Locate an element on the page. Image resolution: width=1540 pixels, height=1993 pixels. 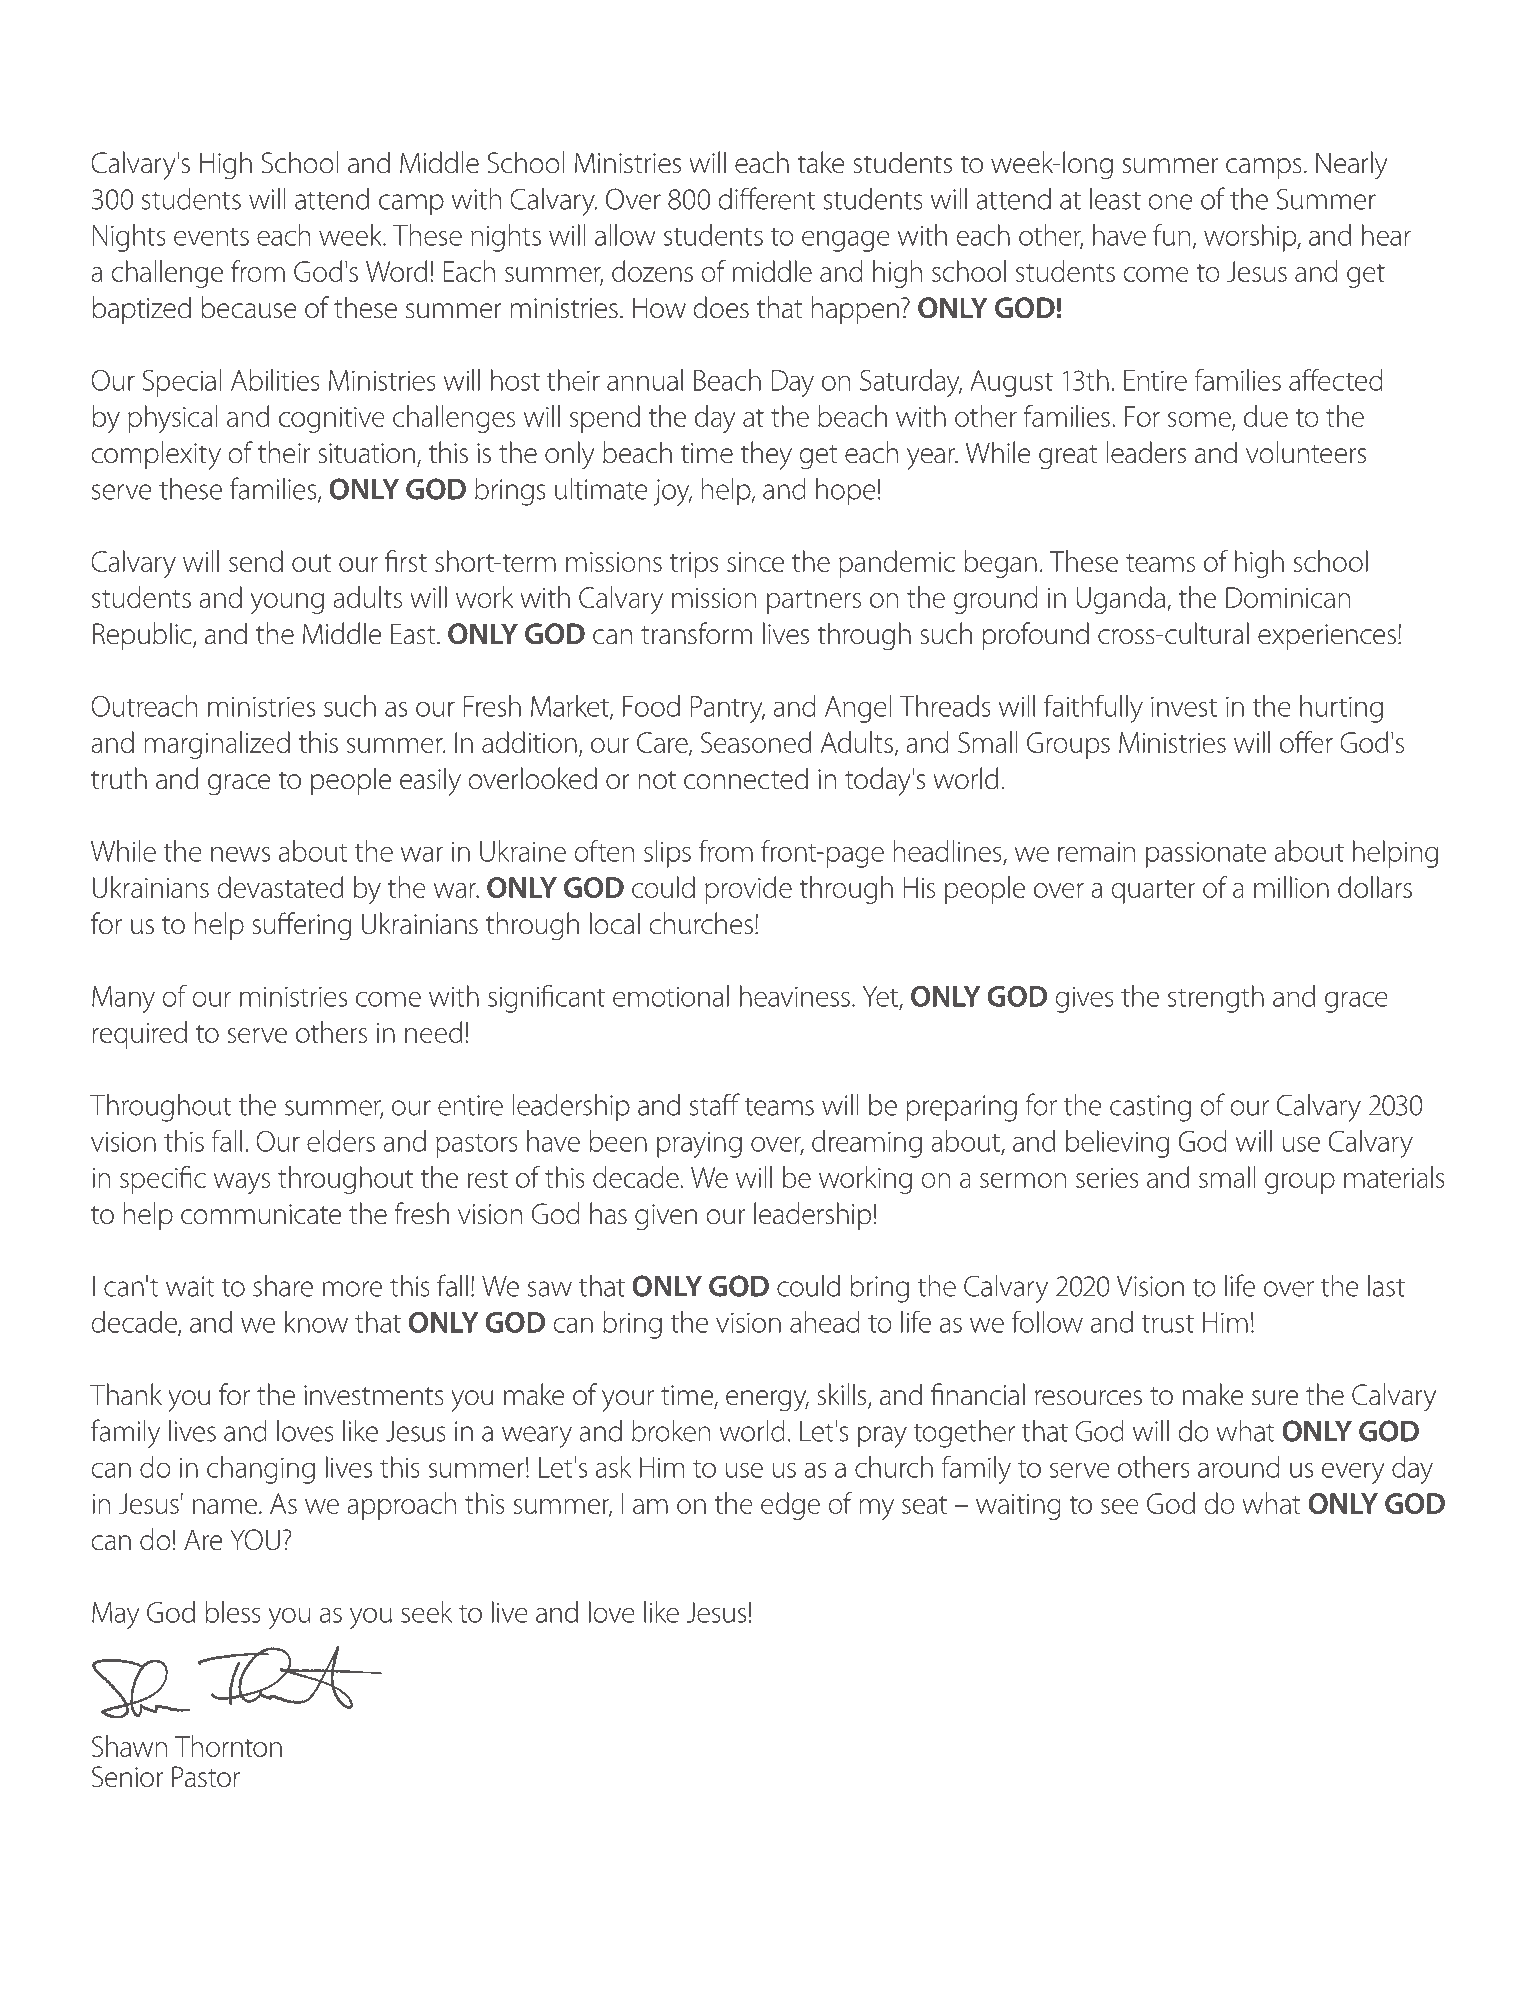
events is located at coordinates (211, 237).
